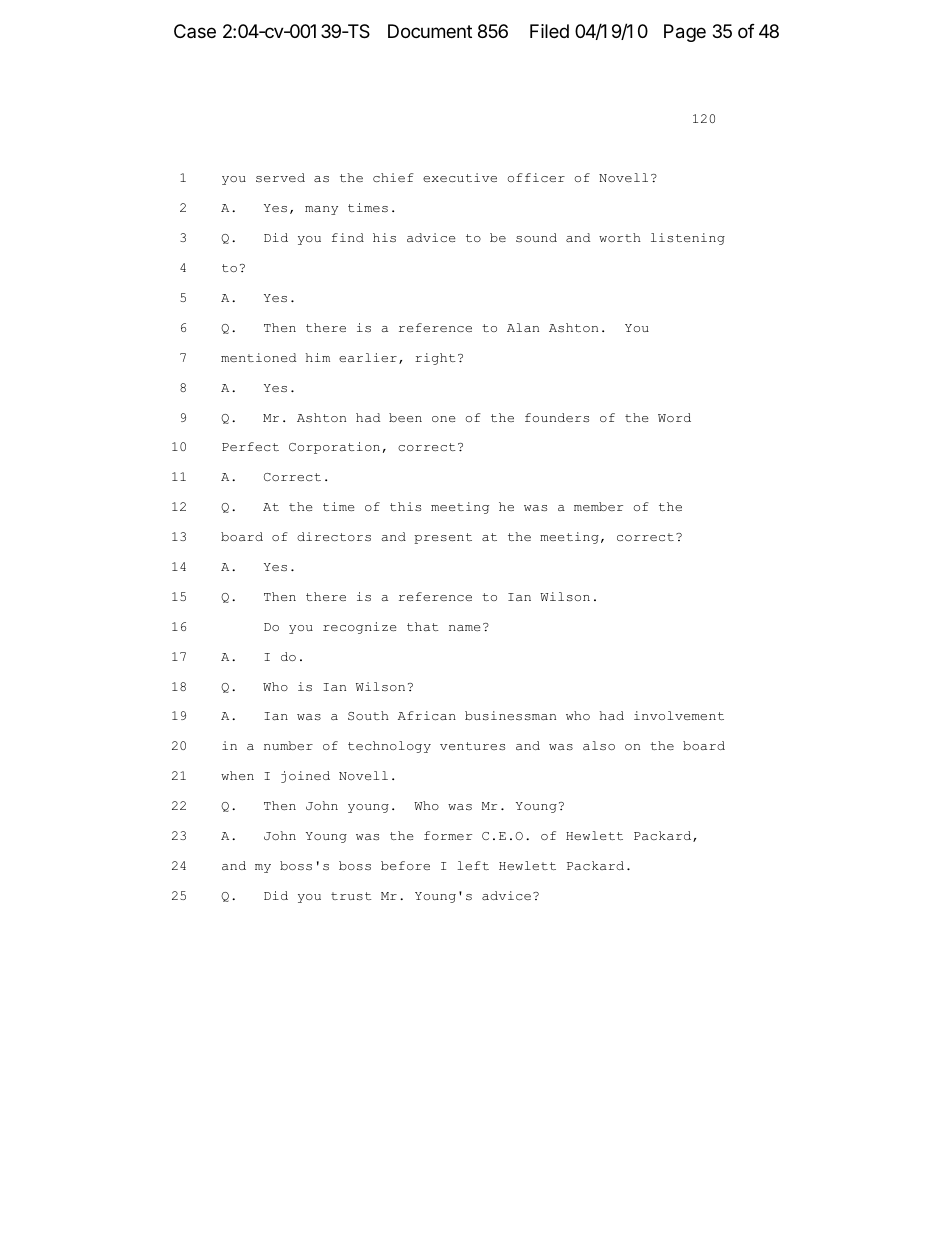 The width and height of the screenshot is (952, 1233). What do you see at coordinates (685, 33) in the screenshot?
I see `Page` at bounding box center [685, 33].
